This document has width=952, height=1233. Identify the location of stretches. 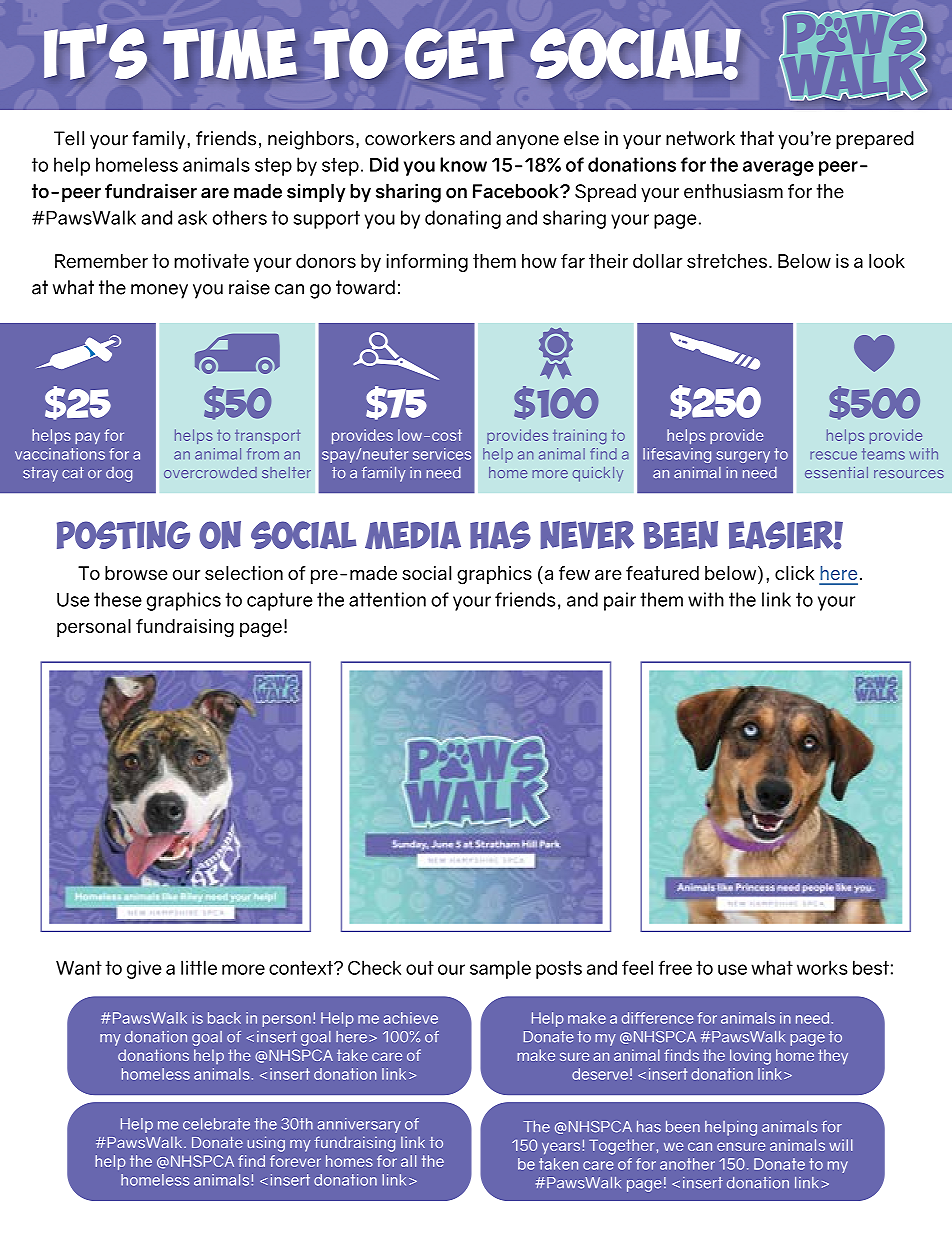
(727, 261).
